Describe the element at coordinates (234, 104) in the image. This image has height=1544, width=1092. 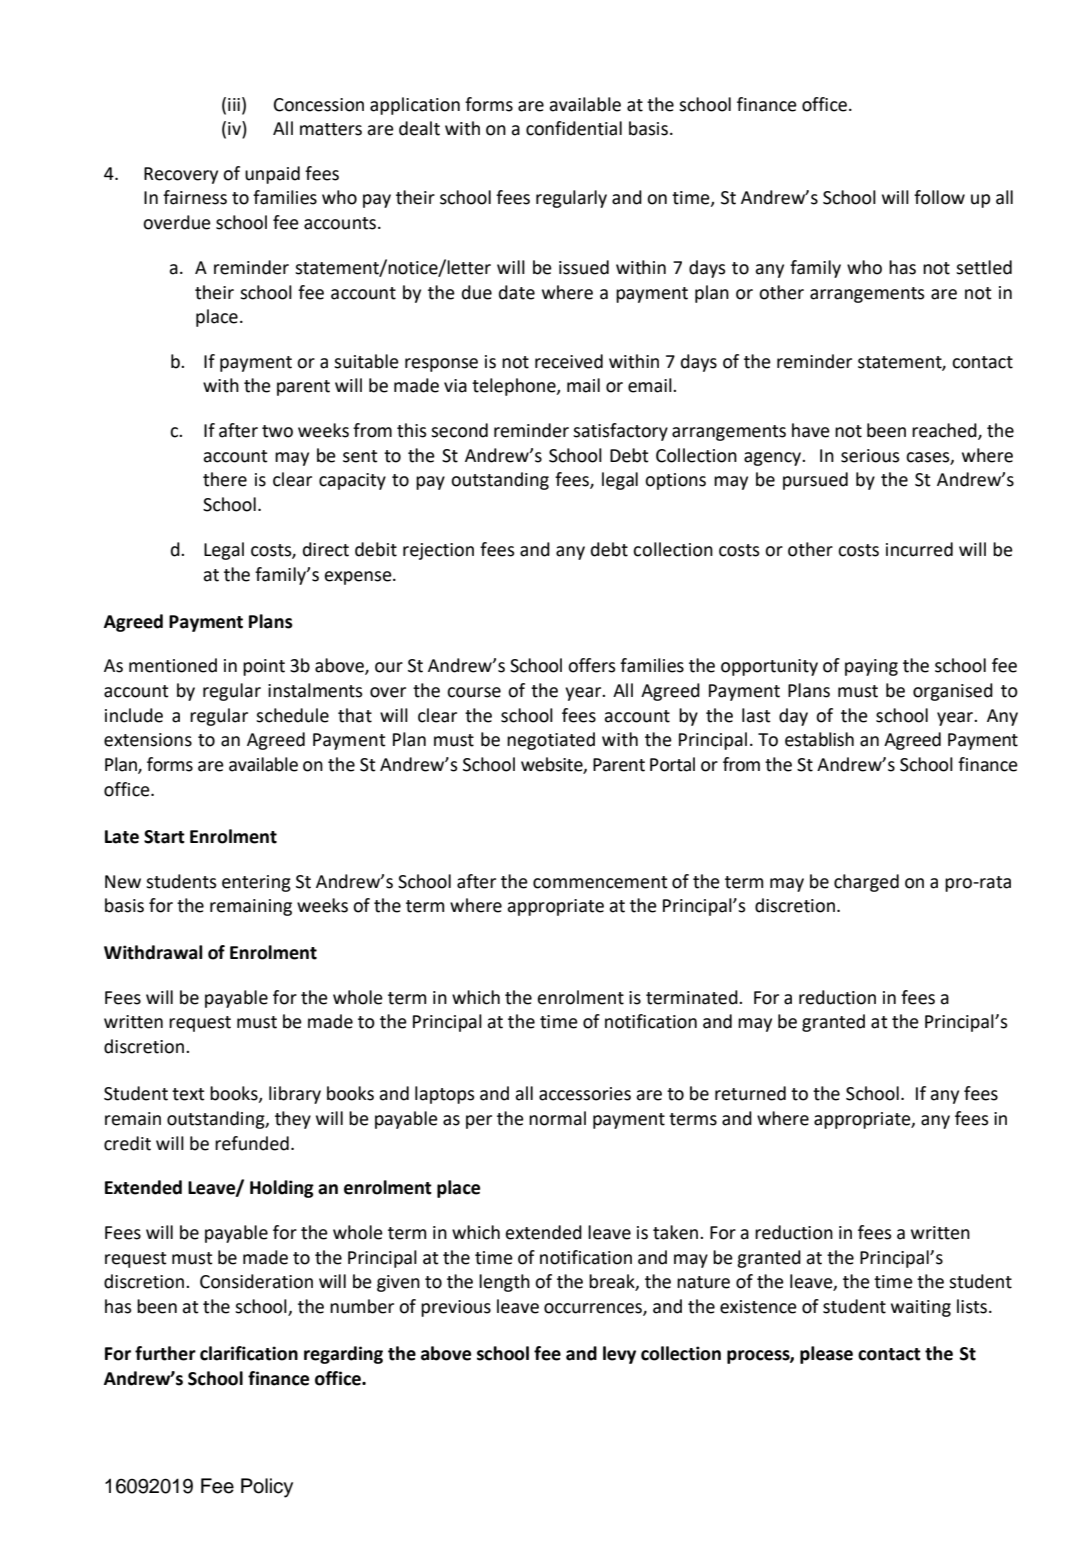
I see `iii` at that location.
